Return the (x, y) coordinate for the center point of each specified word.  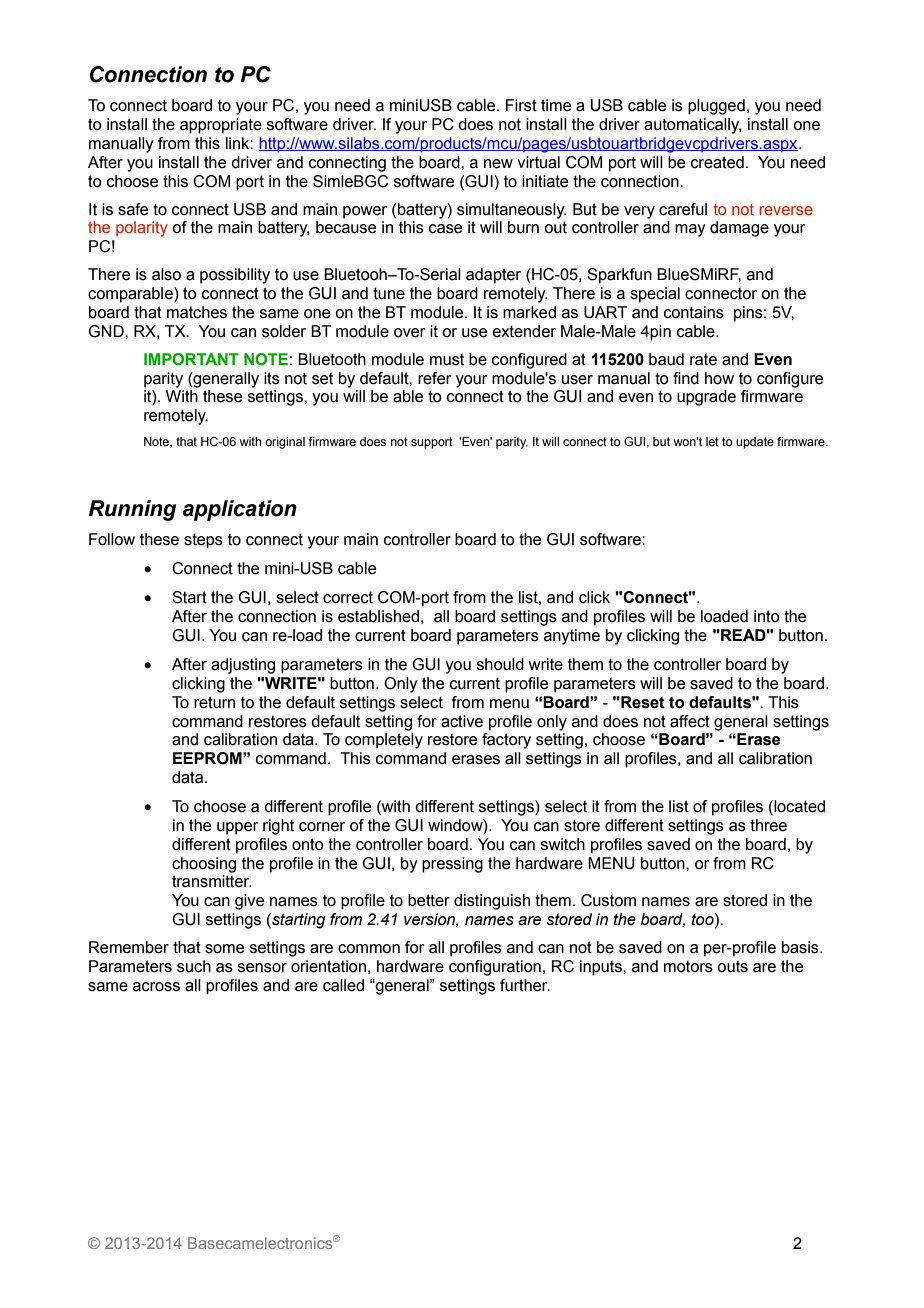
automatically (693, 126)
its (272, 378)
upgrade (706, 398)
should (500, 664)
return (214, 702)
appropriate (221, 126)
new (498, 164)
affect (690, 721)
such (194, 966)
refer (435, 378)
